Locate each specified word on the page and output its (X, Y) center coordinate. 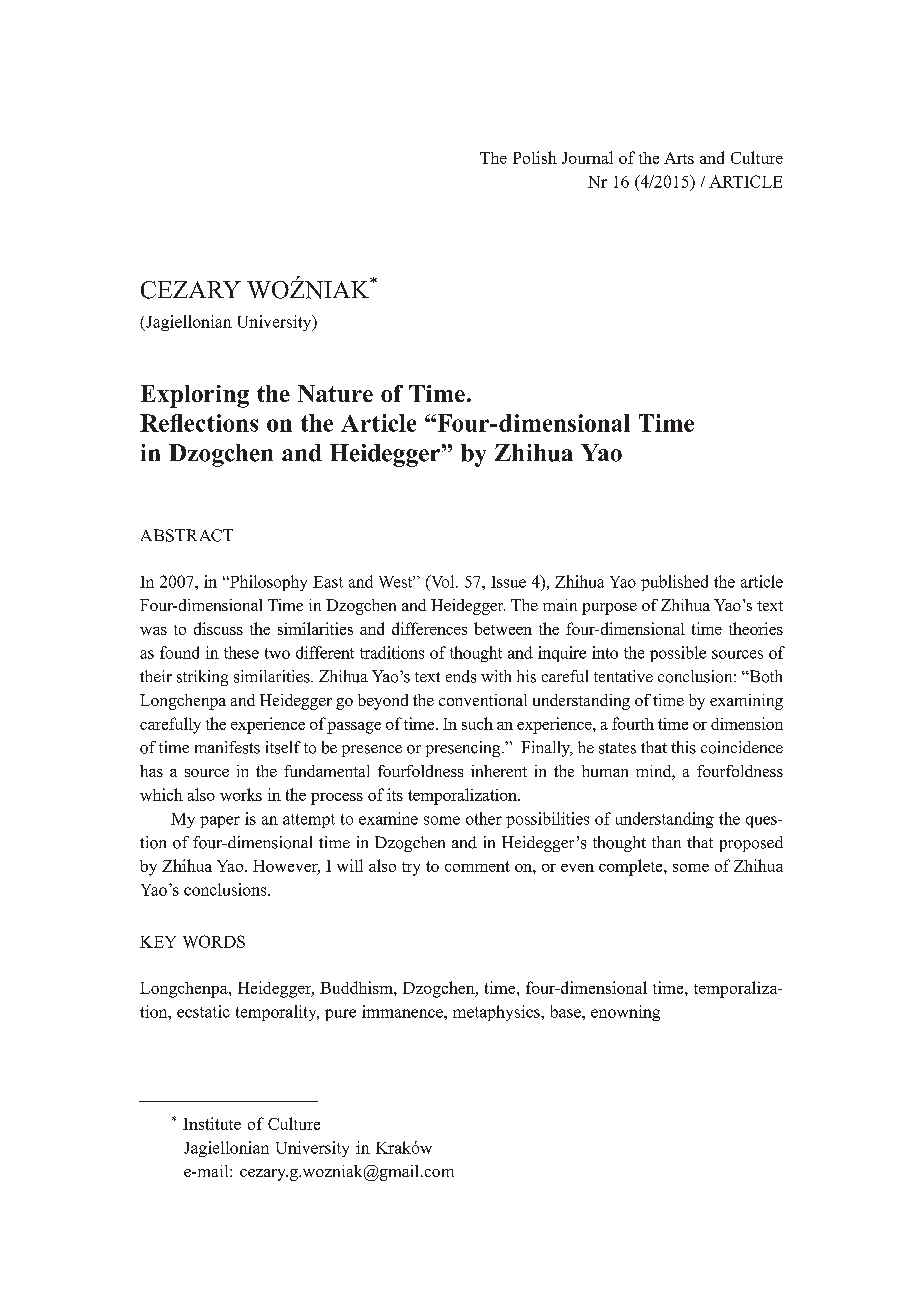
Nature (335, 393)
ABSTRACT (187, 535)
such (477, 723)
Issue (508, 582)
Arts (679, 158)
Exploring (195, 396)
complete (632, 867)
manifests (227, 747)
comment (477, 866)
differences (429, 628)
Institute (212, 1123)
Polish (535, 157)
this (683, 747)
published (674, 583)
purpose (609, 609)
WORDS (214, 941)
